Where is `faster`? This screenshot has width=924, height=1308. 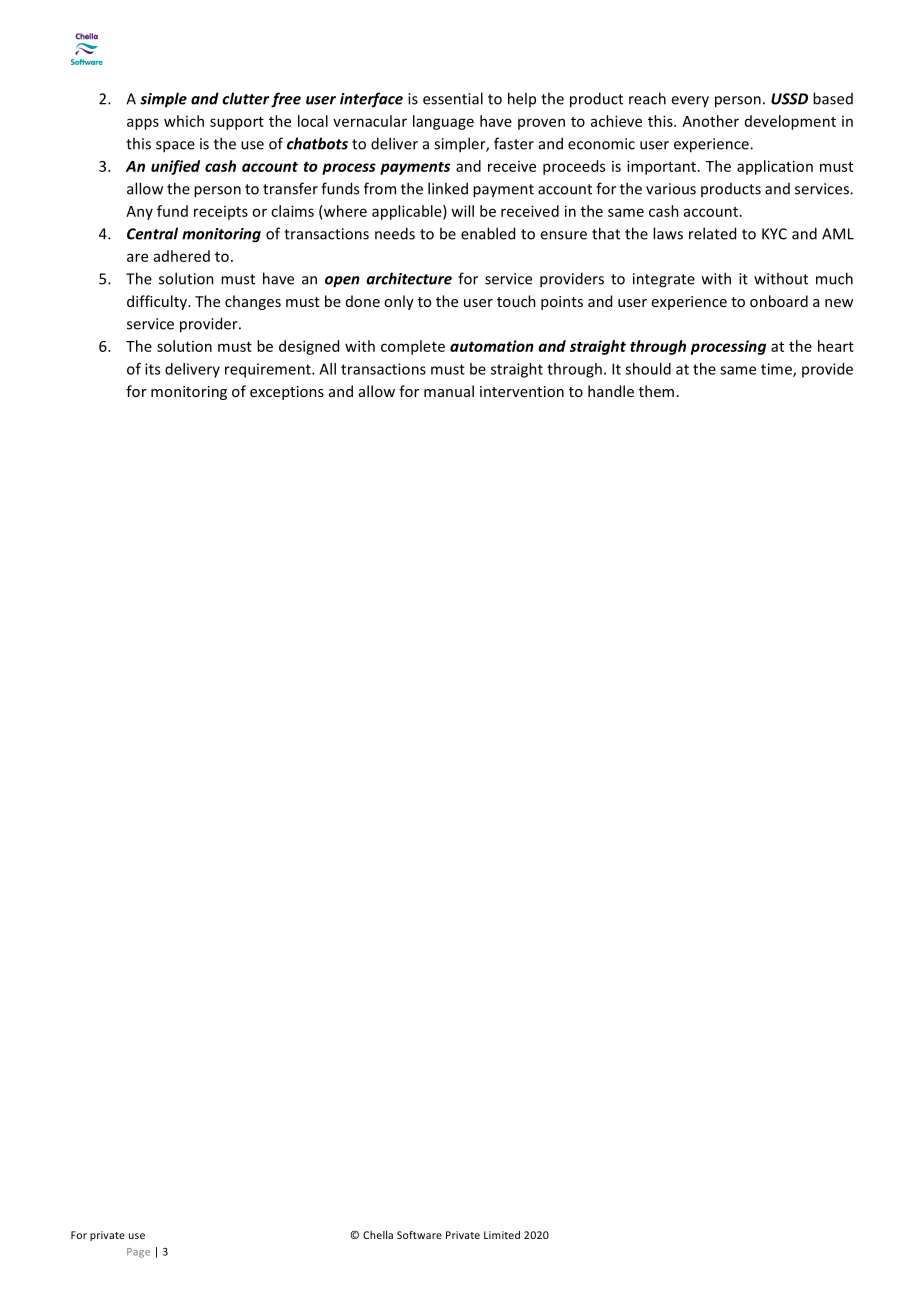
faster is located at coordinates (514, 143).
